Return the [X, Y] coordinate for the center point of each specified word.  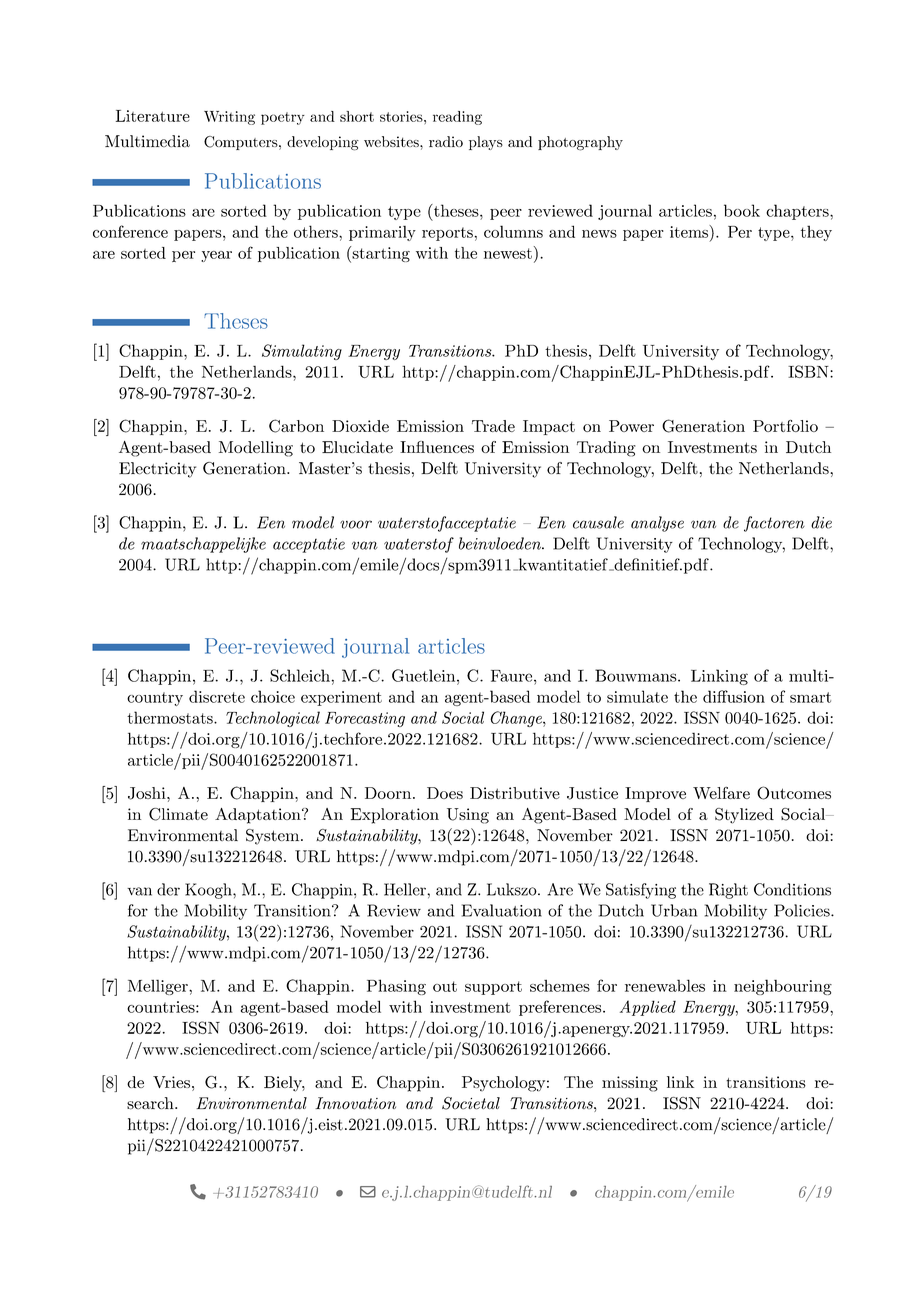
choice [273, 696]
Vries [171, 1082]
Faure [511, 676]
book [742, 210]
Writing [229, 118]
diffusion [734, 696]
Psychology [503, 1084]
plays [486, 143]
